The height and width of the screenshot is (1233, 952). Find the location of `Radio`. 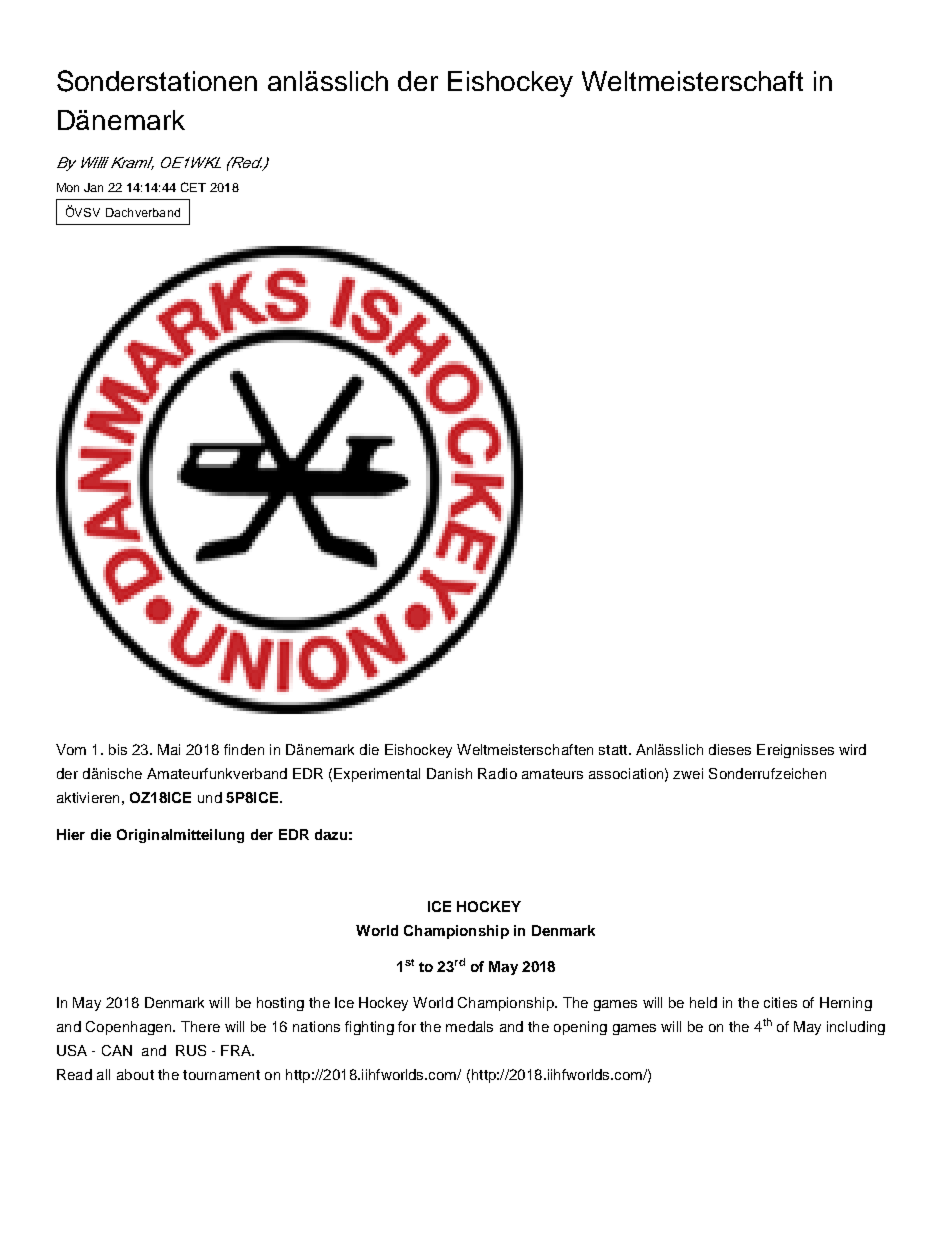

Radio is located at coordinates (497, 773).
